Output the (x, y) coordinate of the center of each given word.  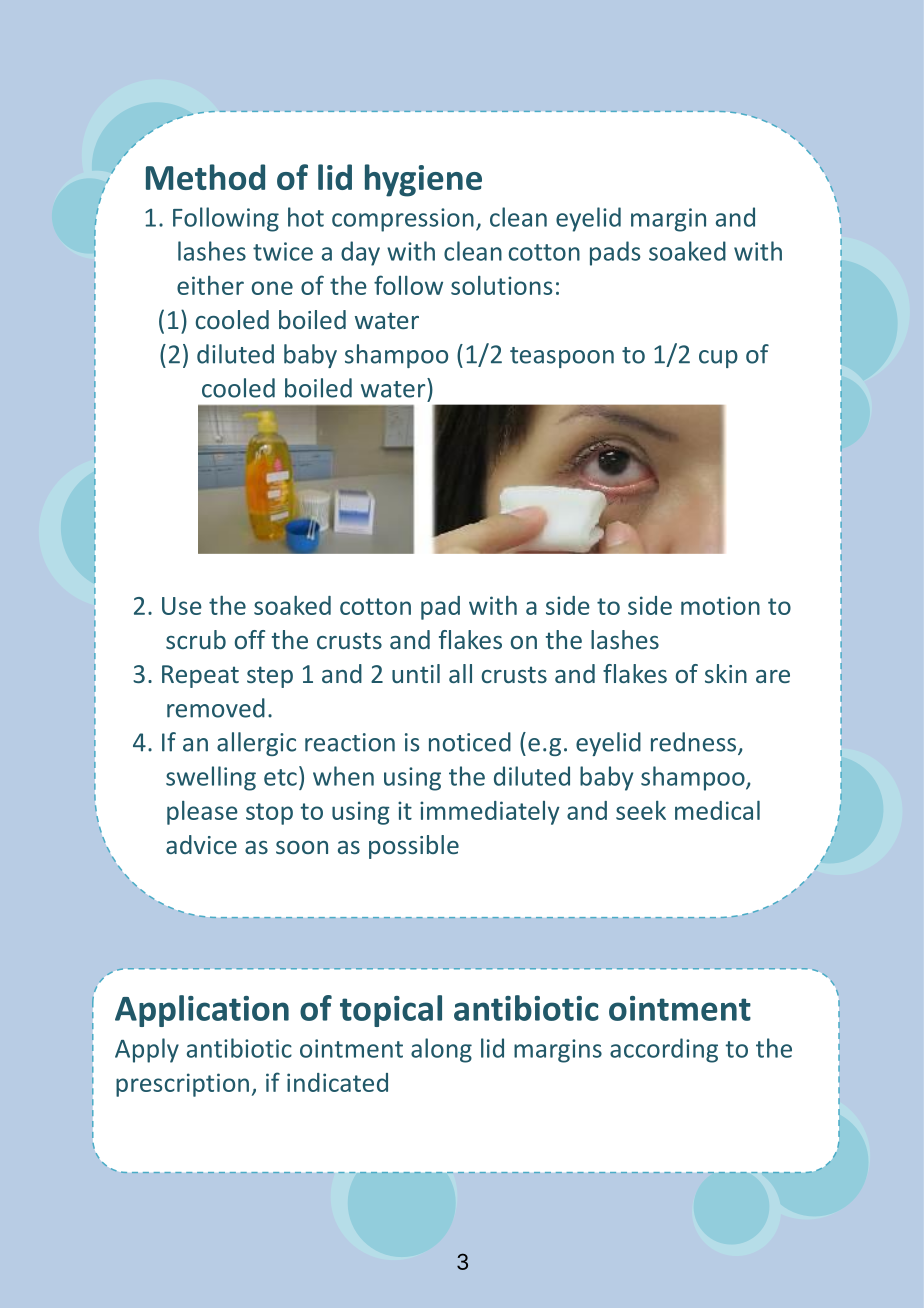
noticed (470, 742)
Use (182, 606)
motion (720, 605)
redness (695, 743)
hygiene (423, 180)
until (416, 673)
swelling (211, 778)
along (441, 1050)
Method (205, 177)
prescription (182, 1085)
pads (615, 253)
